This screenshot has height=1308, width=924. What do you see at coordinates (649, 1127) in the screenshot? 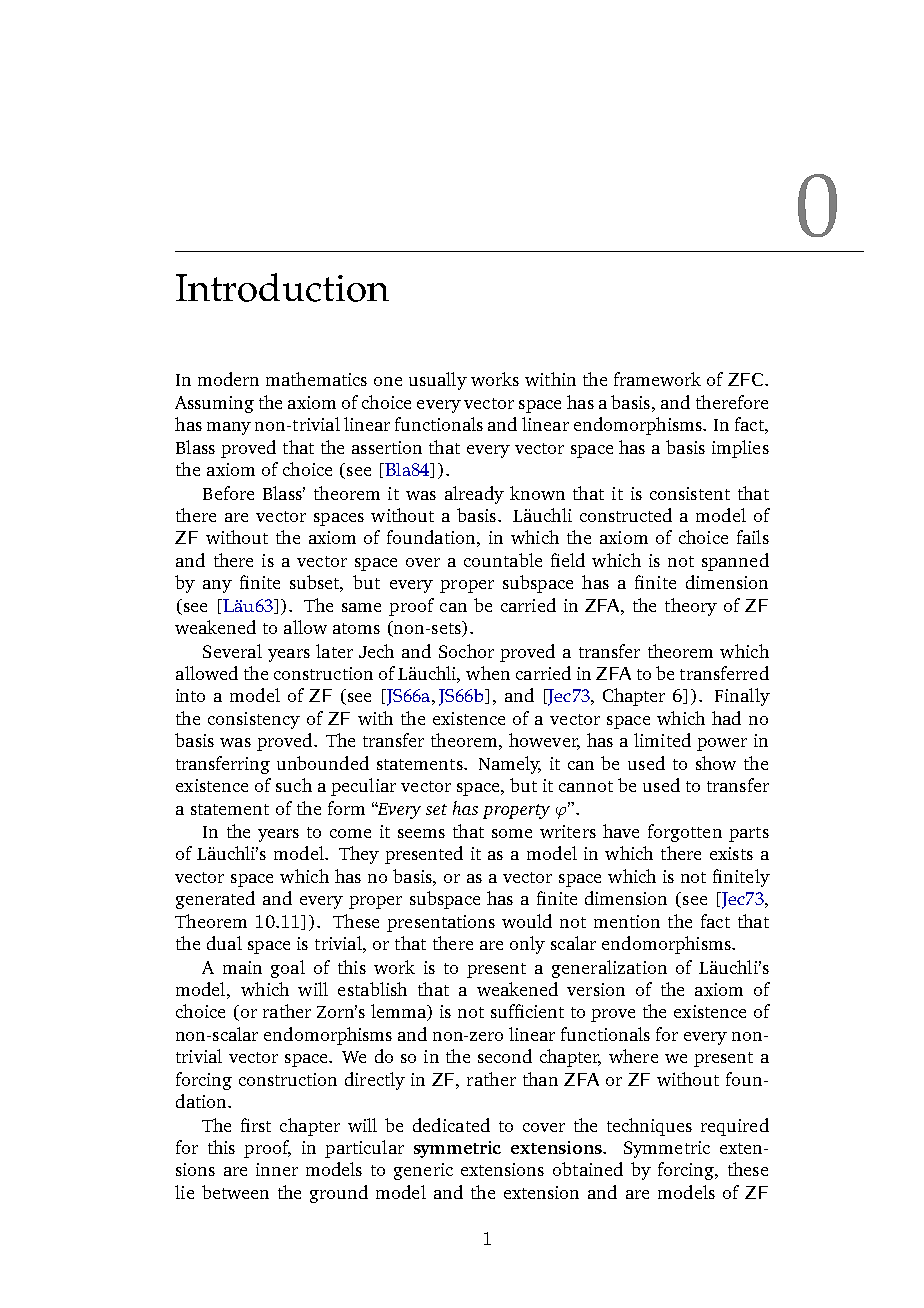
I see `techniques` at bounding box center [649, 1127].
